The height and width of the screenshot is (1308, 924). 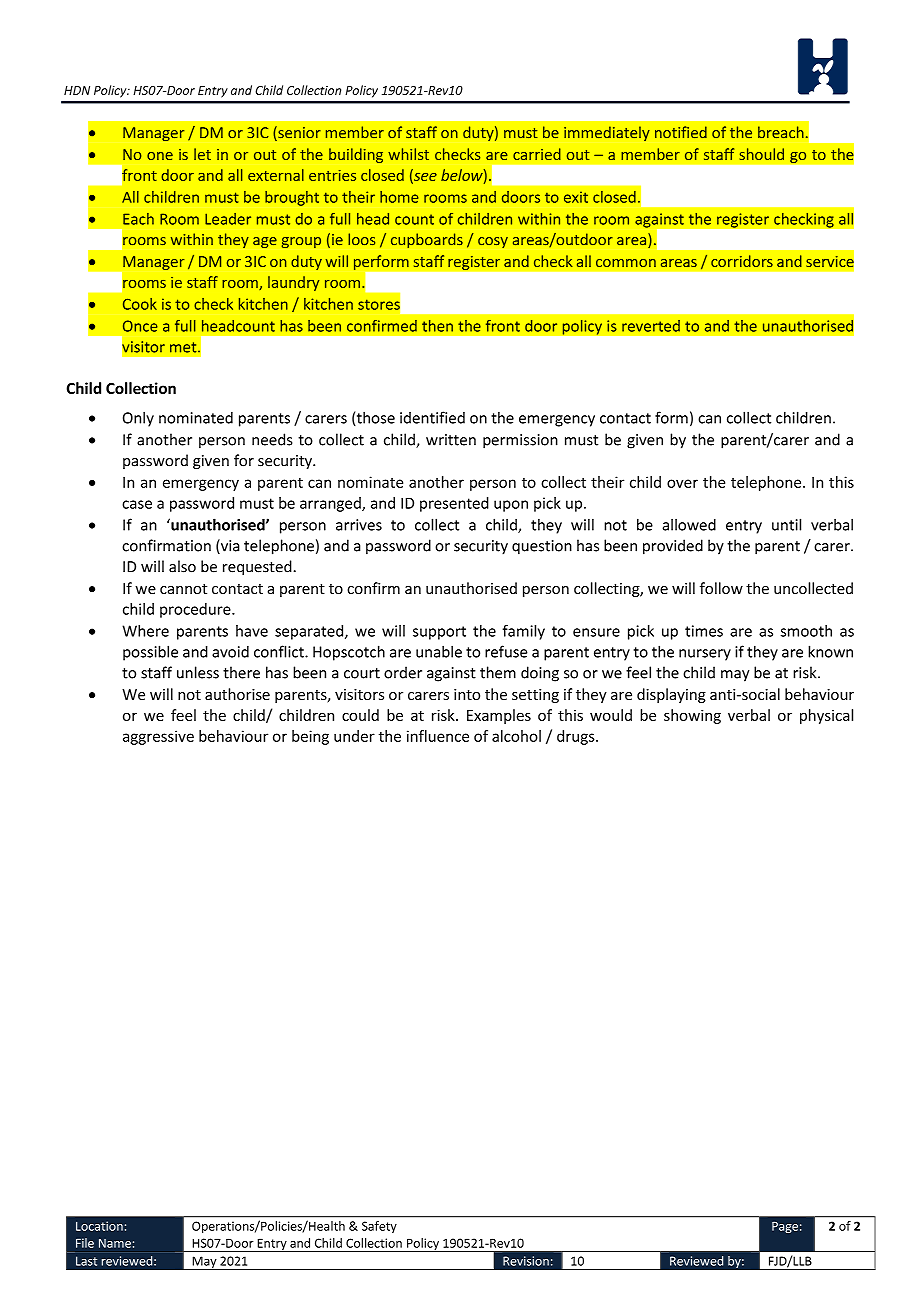 What do you see at coordinates (198, 672) in the screenshot?
I see `unless` at bounding box center [198, 672].
